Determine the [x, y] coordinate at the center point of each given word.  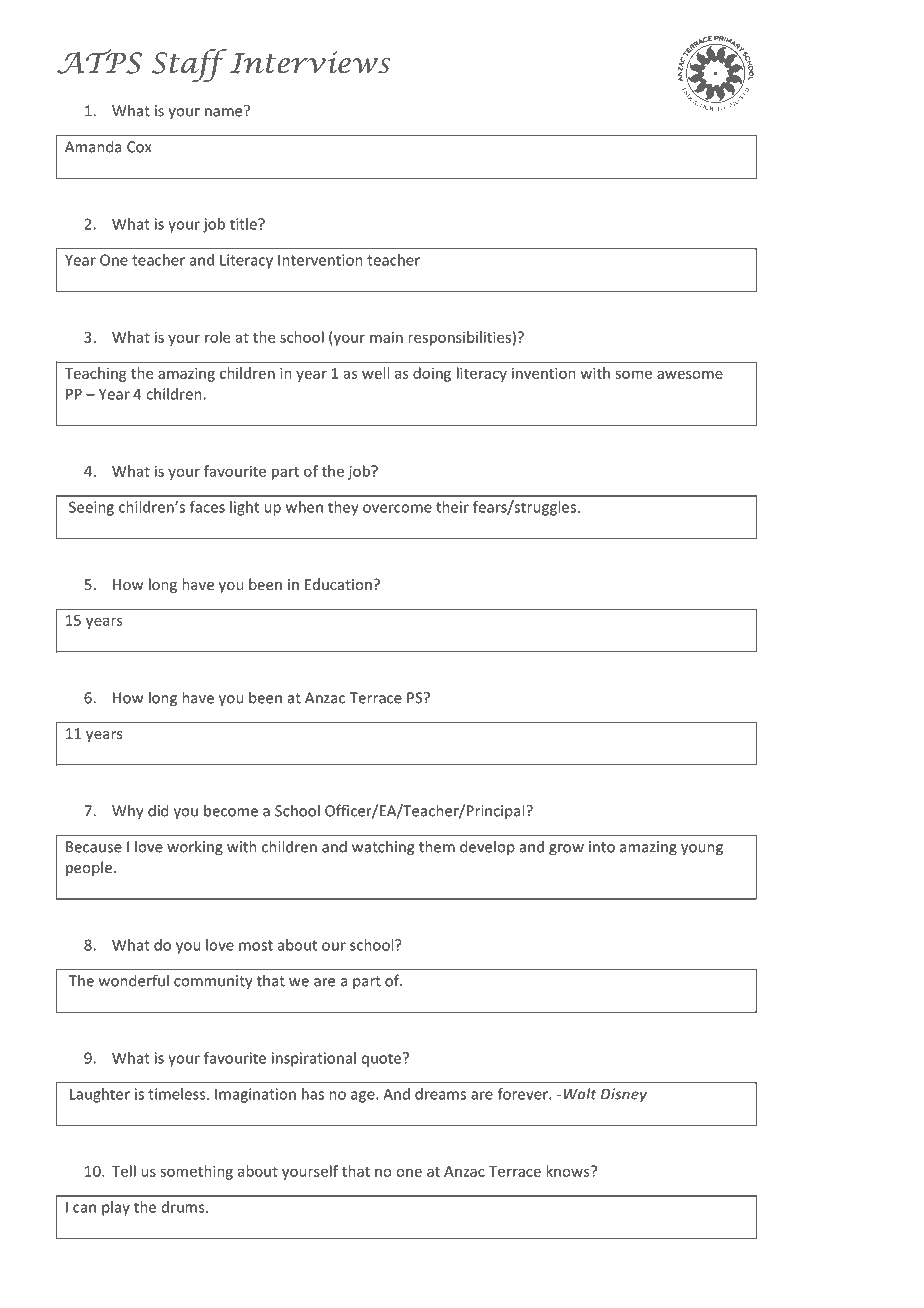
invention [544, 373]
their [452, 507]
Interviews [310, 62]
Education [338, 584]
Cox [139, 147]
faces [207, 507]
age [364, 1097]
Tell [124, 1171]
